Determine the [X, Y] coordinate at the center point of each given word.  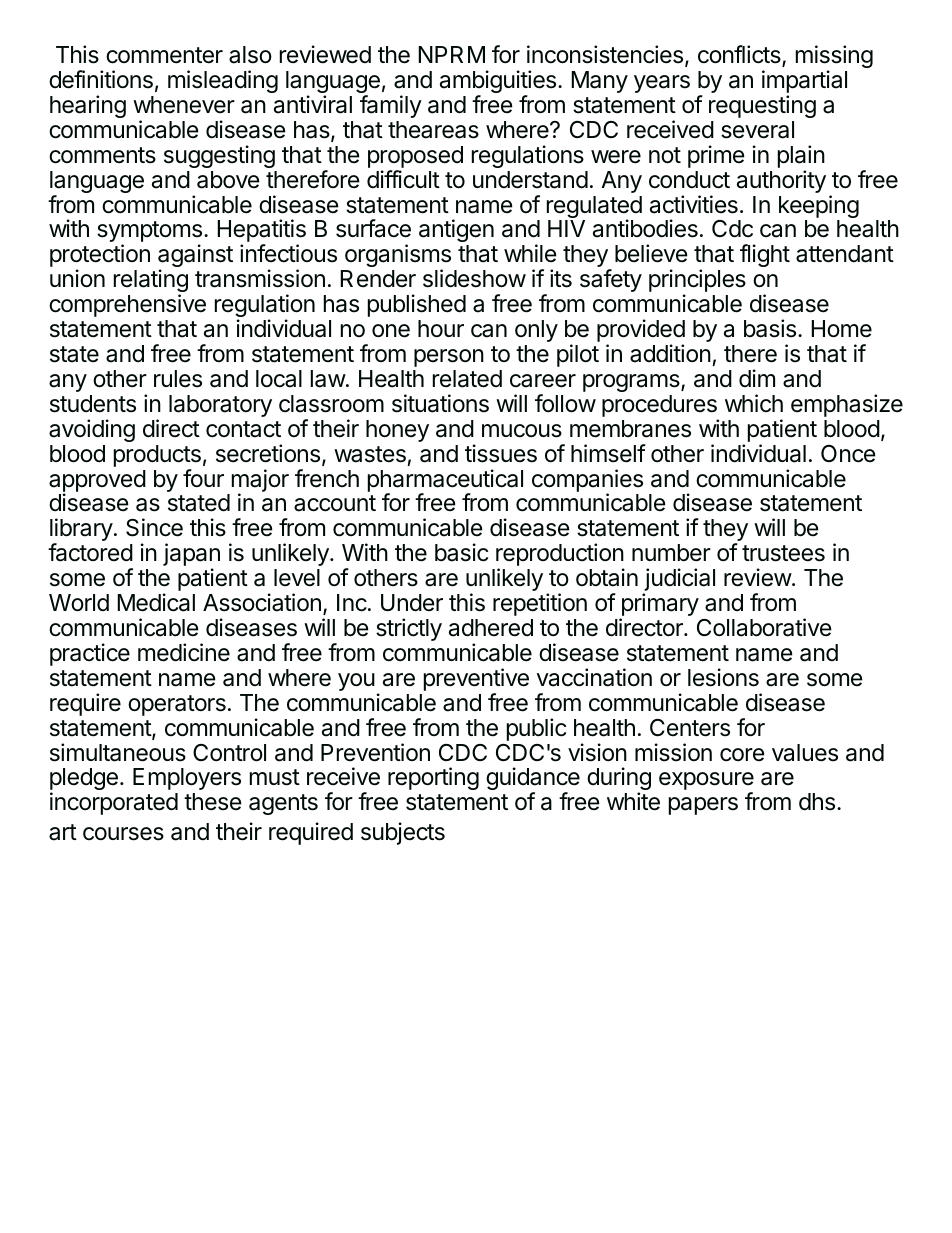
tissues [501, 453]
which [754, 403]
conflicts [740, 55]
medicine [184, 652]
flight [765, 255]
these [212, 802]
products [157, 456]
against [195, 257]
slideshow [474, 278]
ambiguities [499, 83]
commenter [164, 55]
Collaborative [764, 627]
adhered [491, 628]
